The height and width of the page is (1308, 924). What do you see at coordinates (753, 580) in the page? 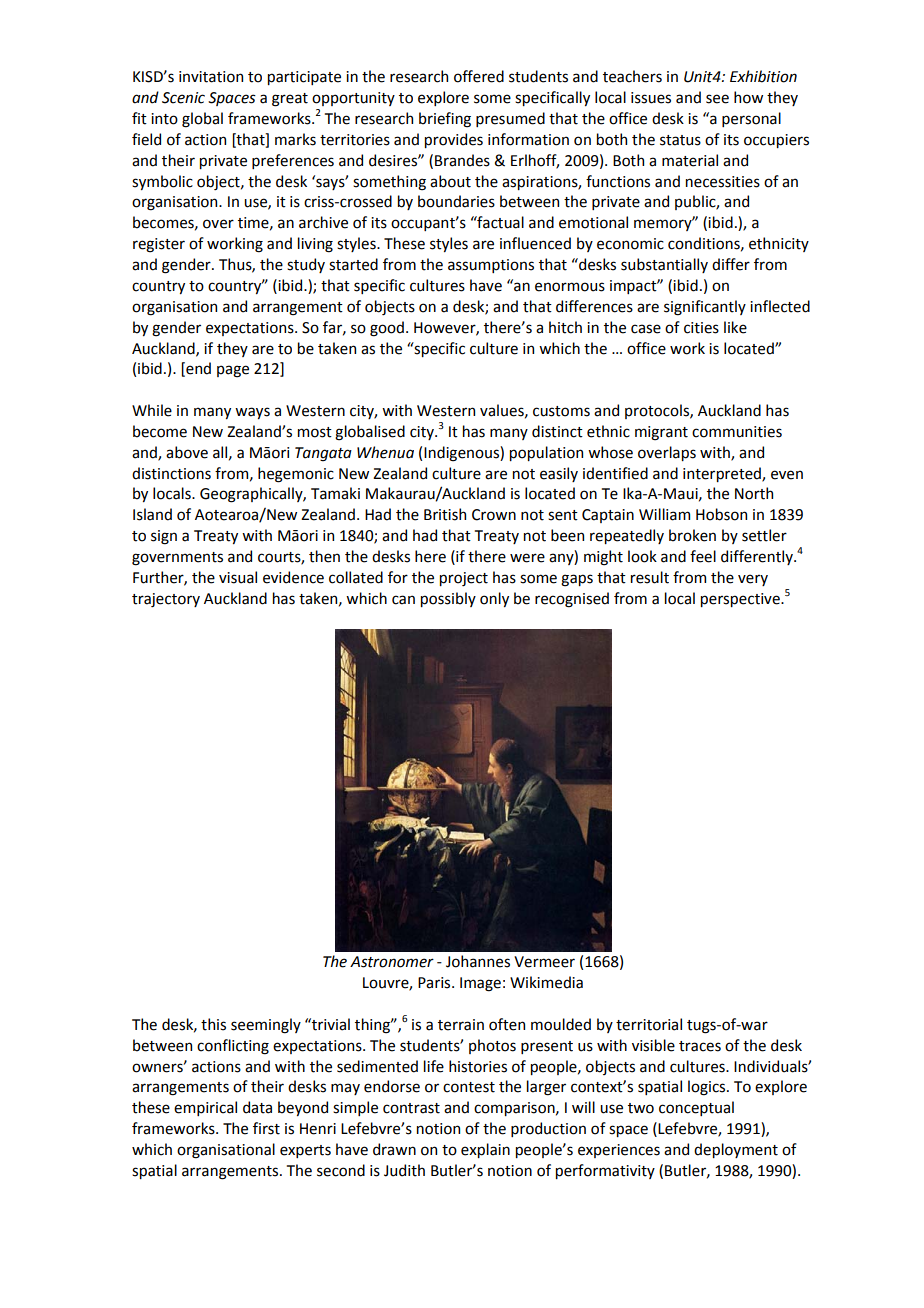
I see `very` at bounding box center [753, 580].
